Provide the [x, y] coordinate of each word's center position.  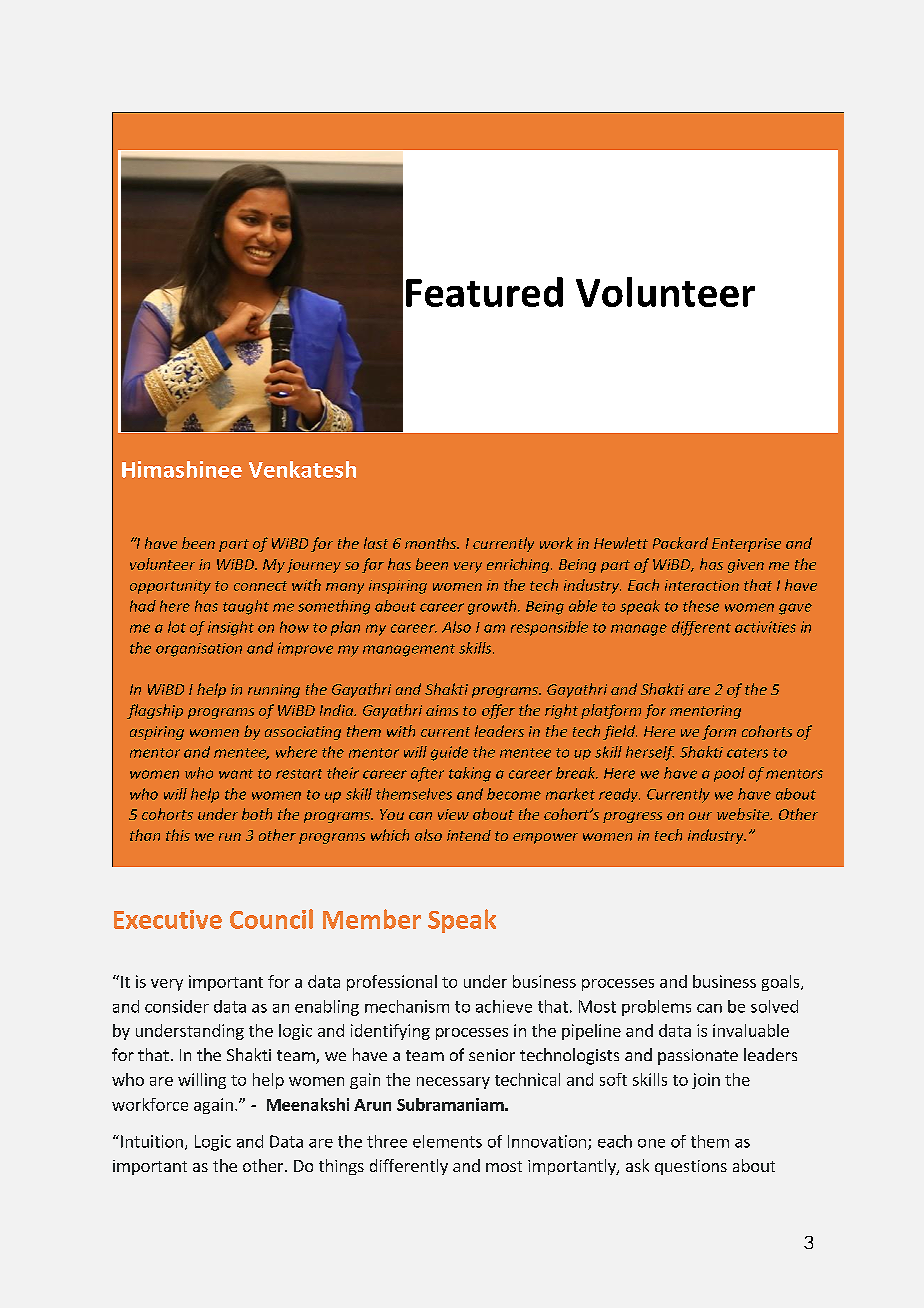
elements [447, 1141]
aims [442, 710]
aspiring [157, 733]
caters [747, 753]
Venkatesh [302, 469]
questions [691, 1167]
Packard [680, 543]
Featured [484, 292]
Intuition [152, 1141]
